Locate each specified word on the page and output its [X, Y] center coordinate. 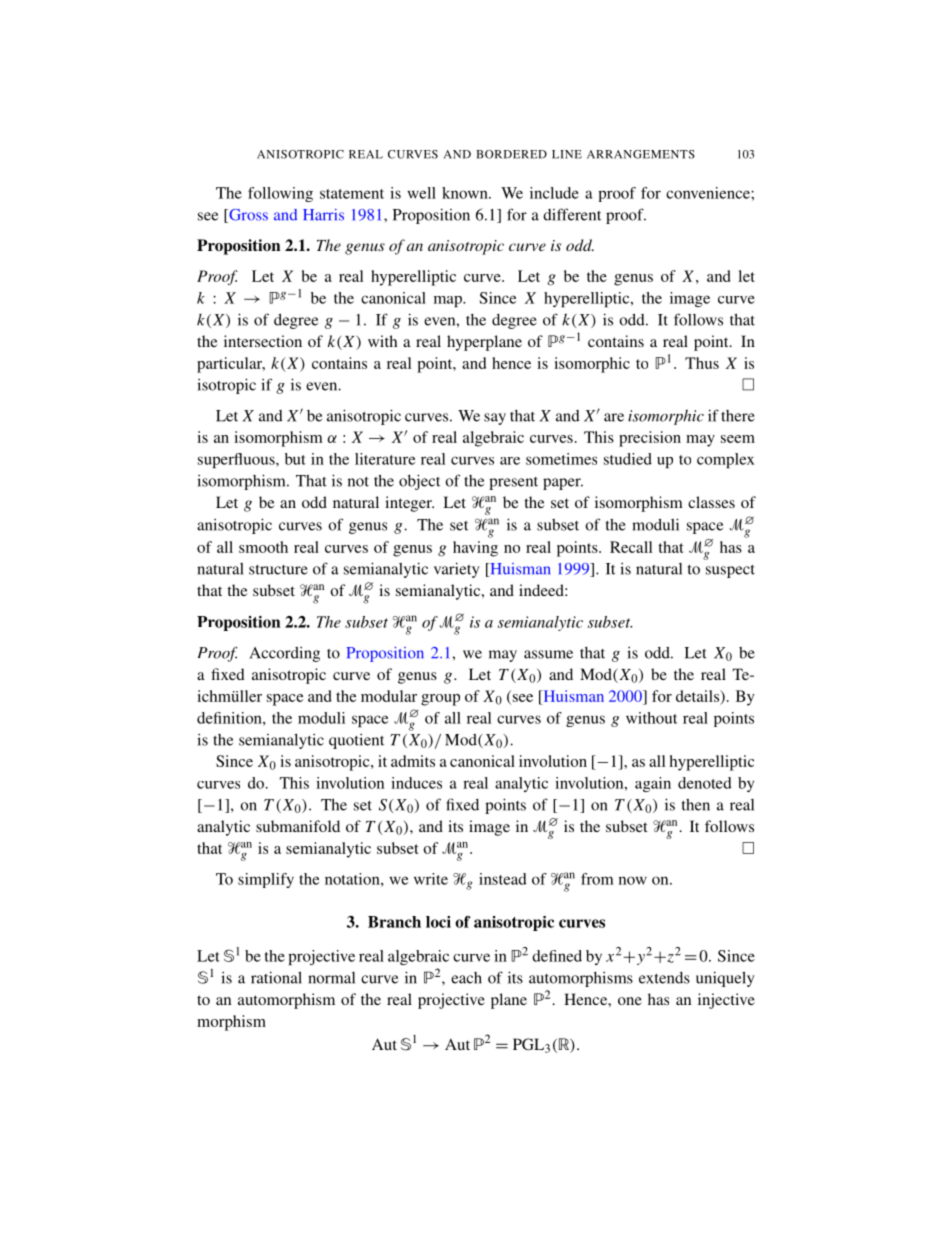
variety [457, 570]
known [466, 193]
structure [278, 570]
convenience [709, 193]
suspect [730, 571]
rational [276, 977]
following [280, 194]
